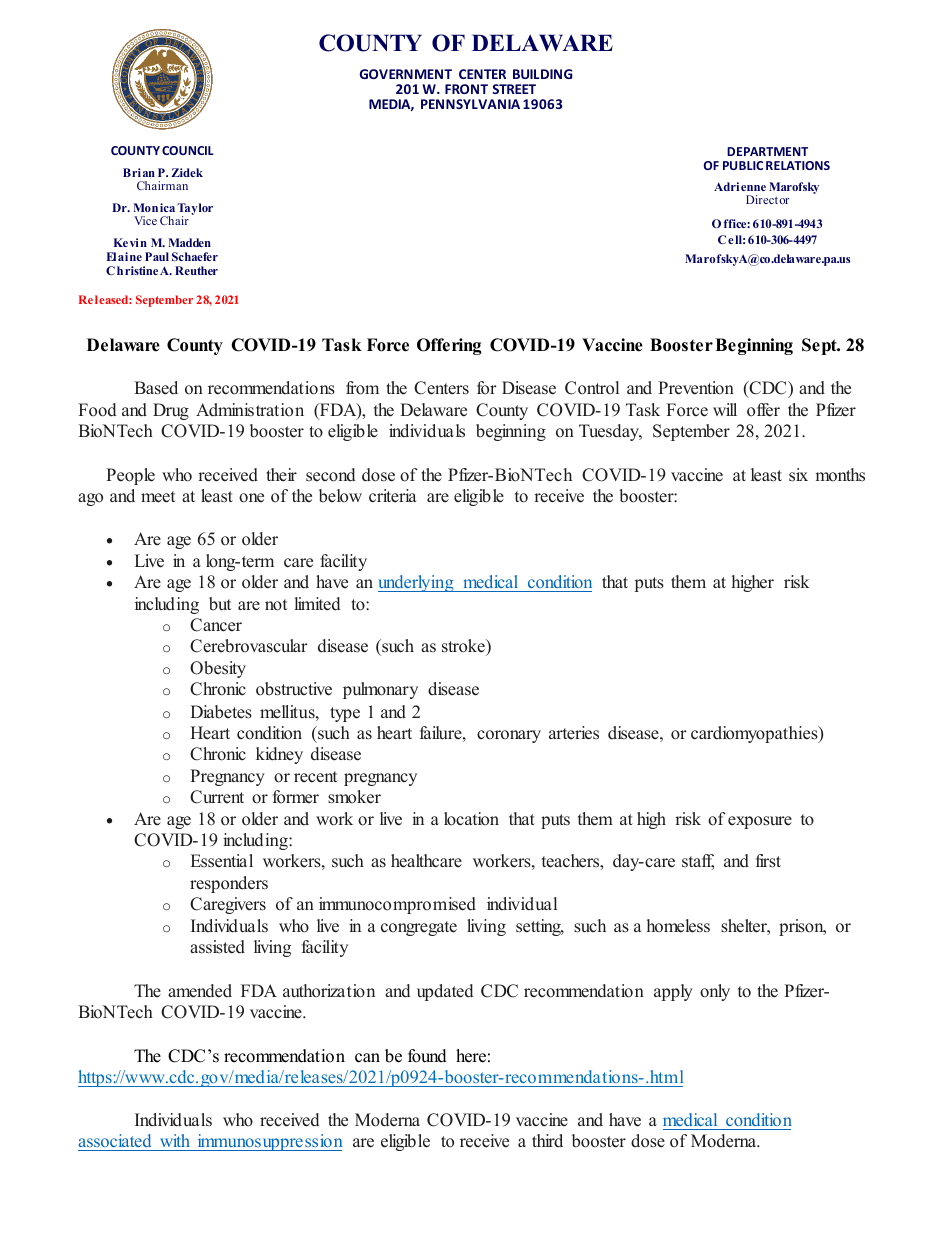 The height and width of the screenshot is (1233, 952). What do you see at coordinates (188, 150) in the screenshot?
I see `COUNCIL` at bounding box center [188, 150].
